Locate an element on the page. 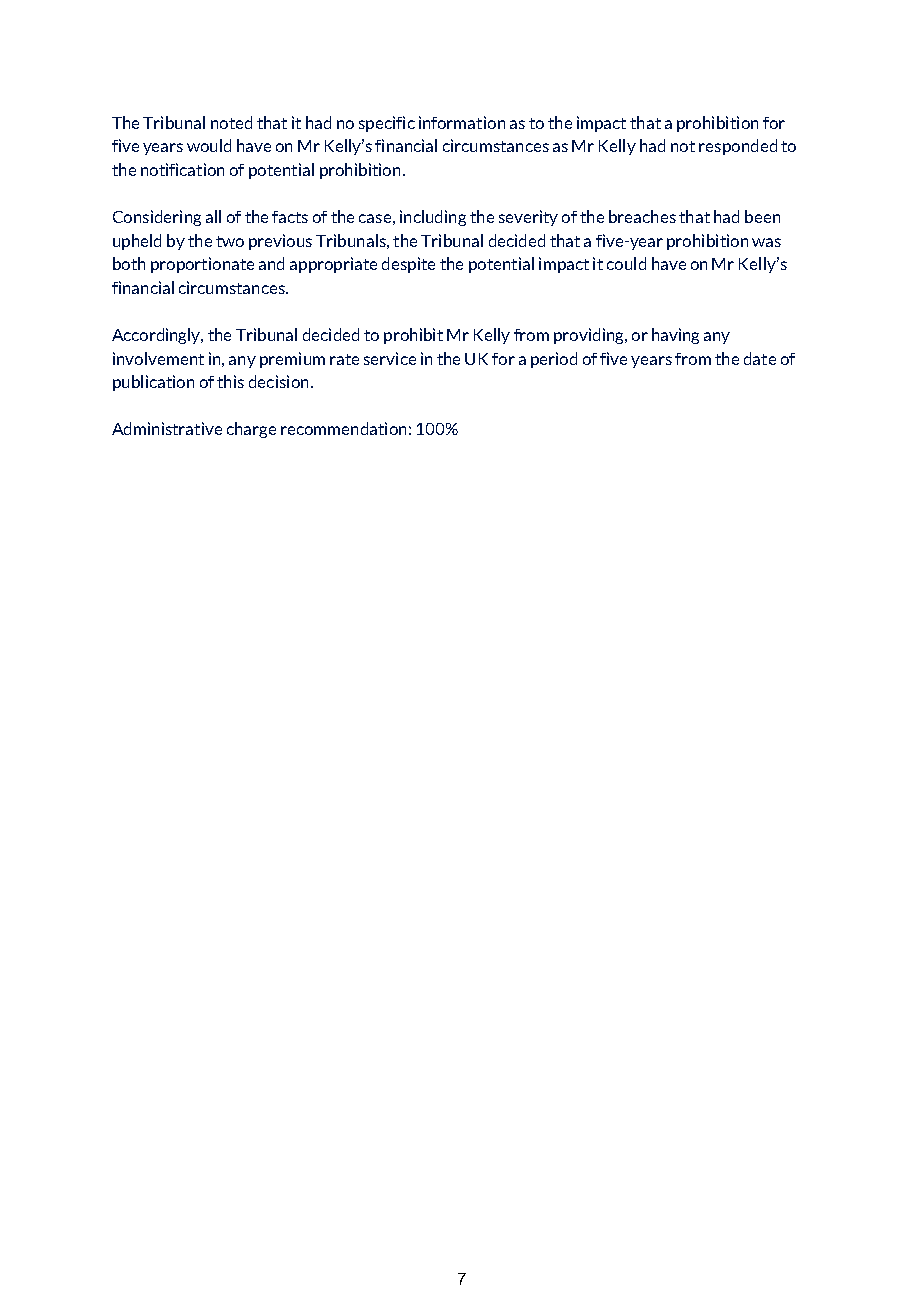  having is located at coordinates (675, 336).
